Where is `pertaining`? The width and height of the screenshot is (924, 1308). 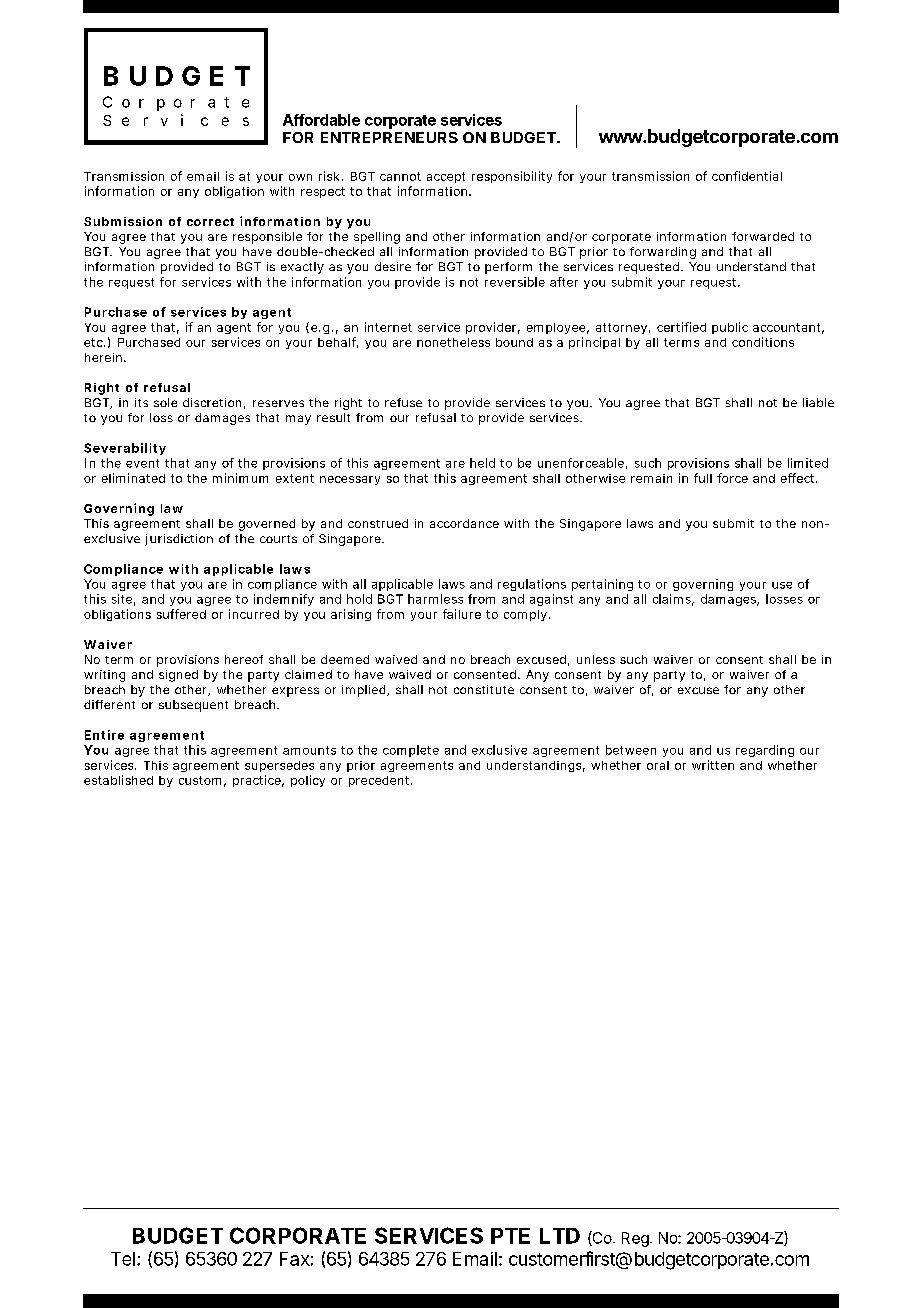
pertaining is located at coordinates (602, 585).
